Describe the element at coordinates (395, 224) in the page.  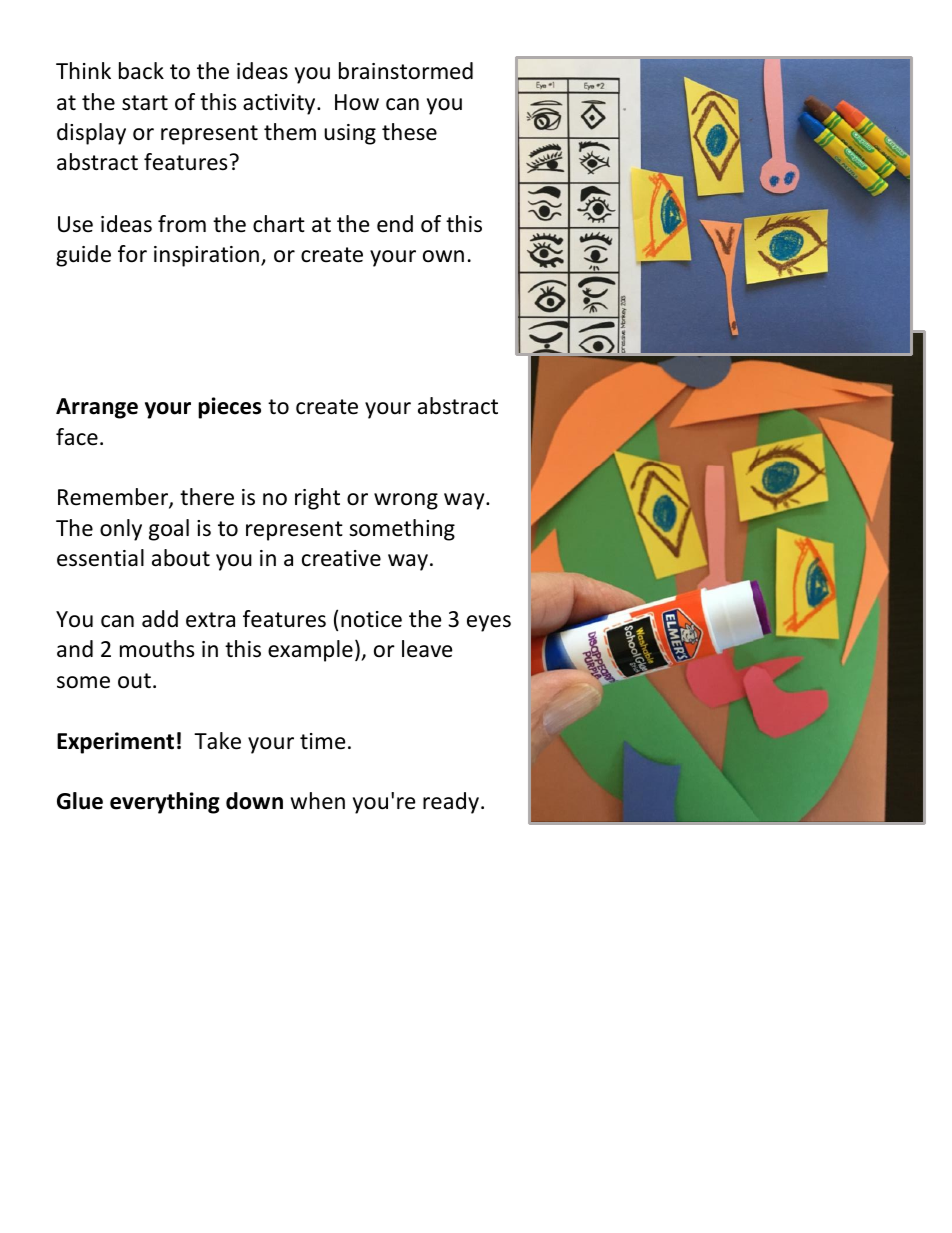
I see `end` at that location.
